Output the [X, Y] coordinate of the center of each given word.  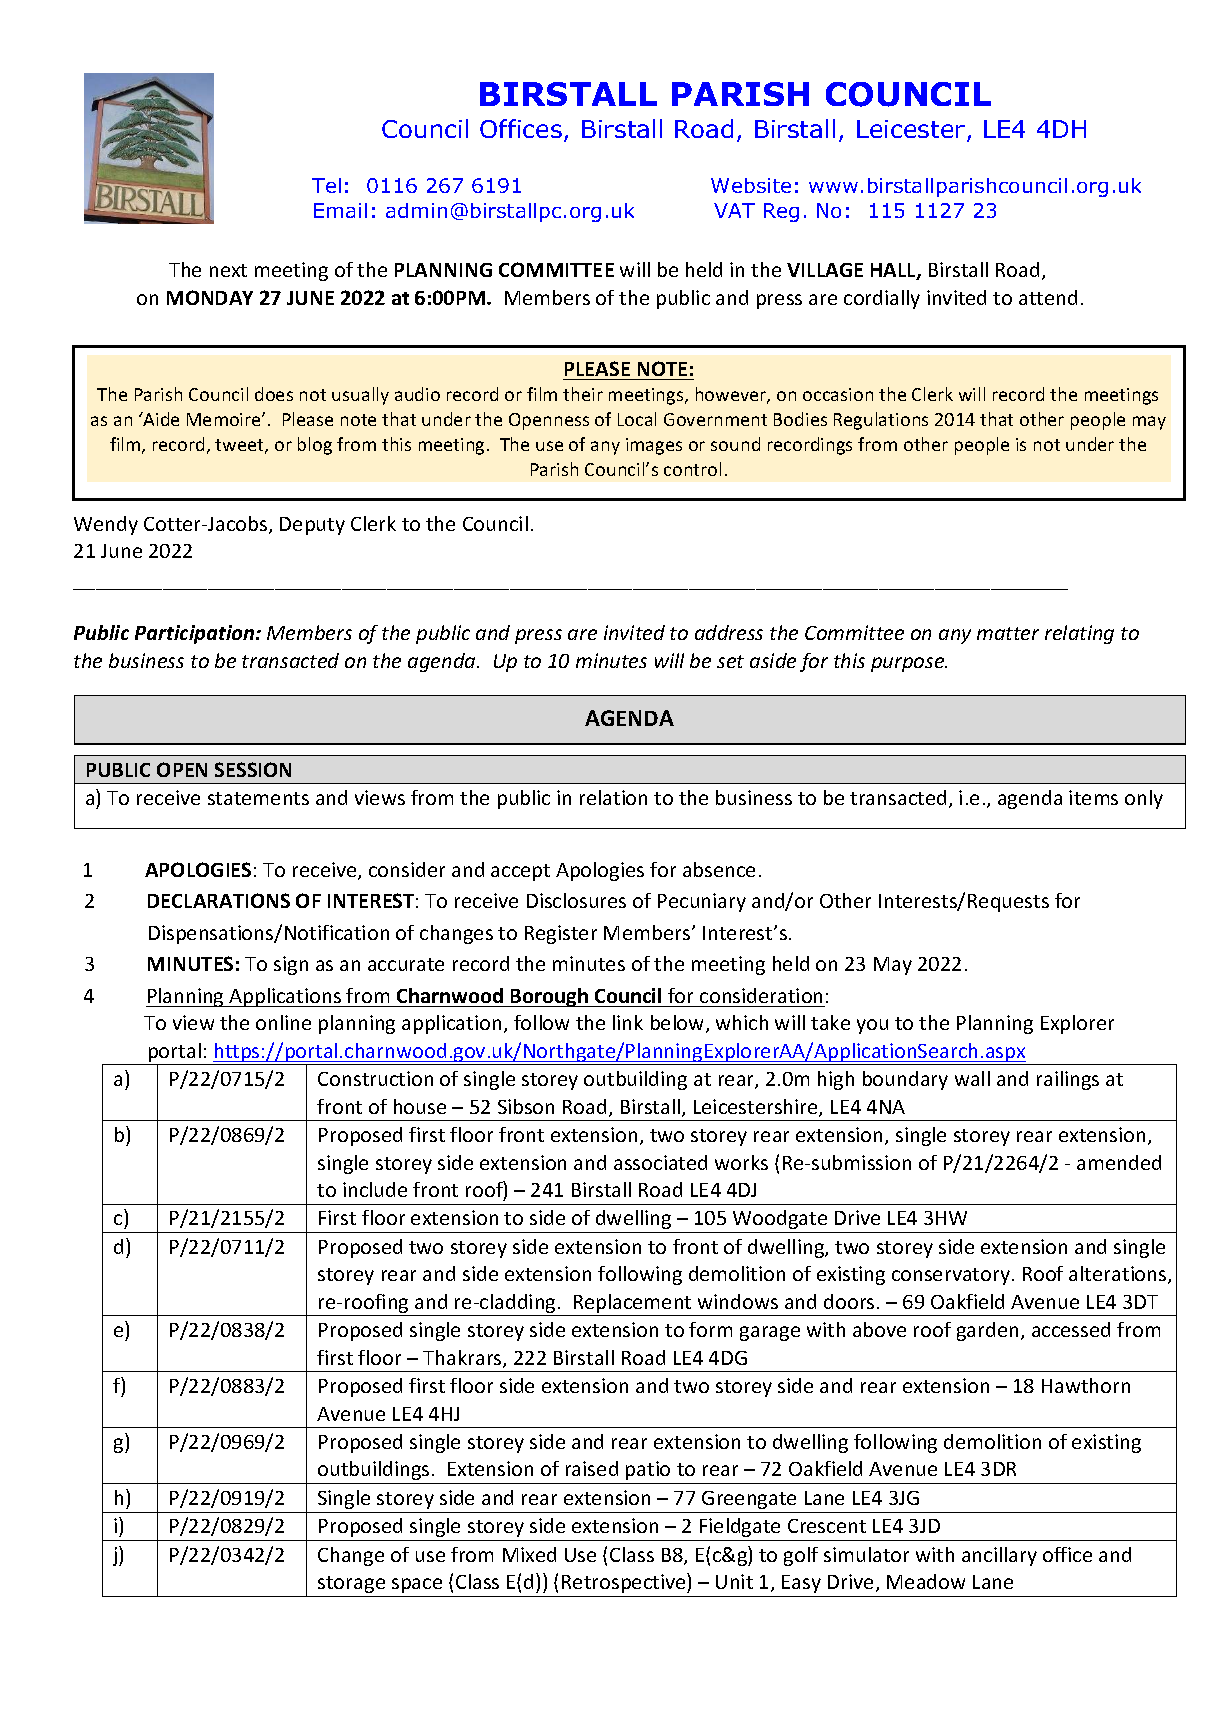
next [228, 270]
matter [1008, 633]
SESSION [253, 769]
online [283, 1022]
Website [751, 185]
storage [351, 1584]
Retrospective [625, 1583]
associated [660, 1162]
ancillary [999, 1556]
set [730, 661]
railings [1068, 1080]
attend [1048, 297]
